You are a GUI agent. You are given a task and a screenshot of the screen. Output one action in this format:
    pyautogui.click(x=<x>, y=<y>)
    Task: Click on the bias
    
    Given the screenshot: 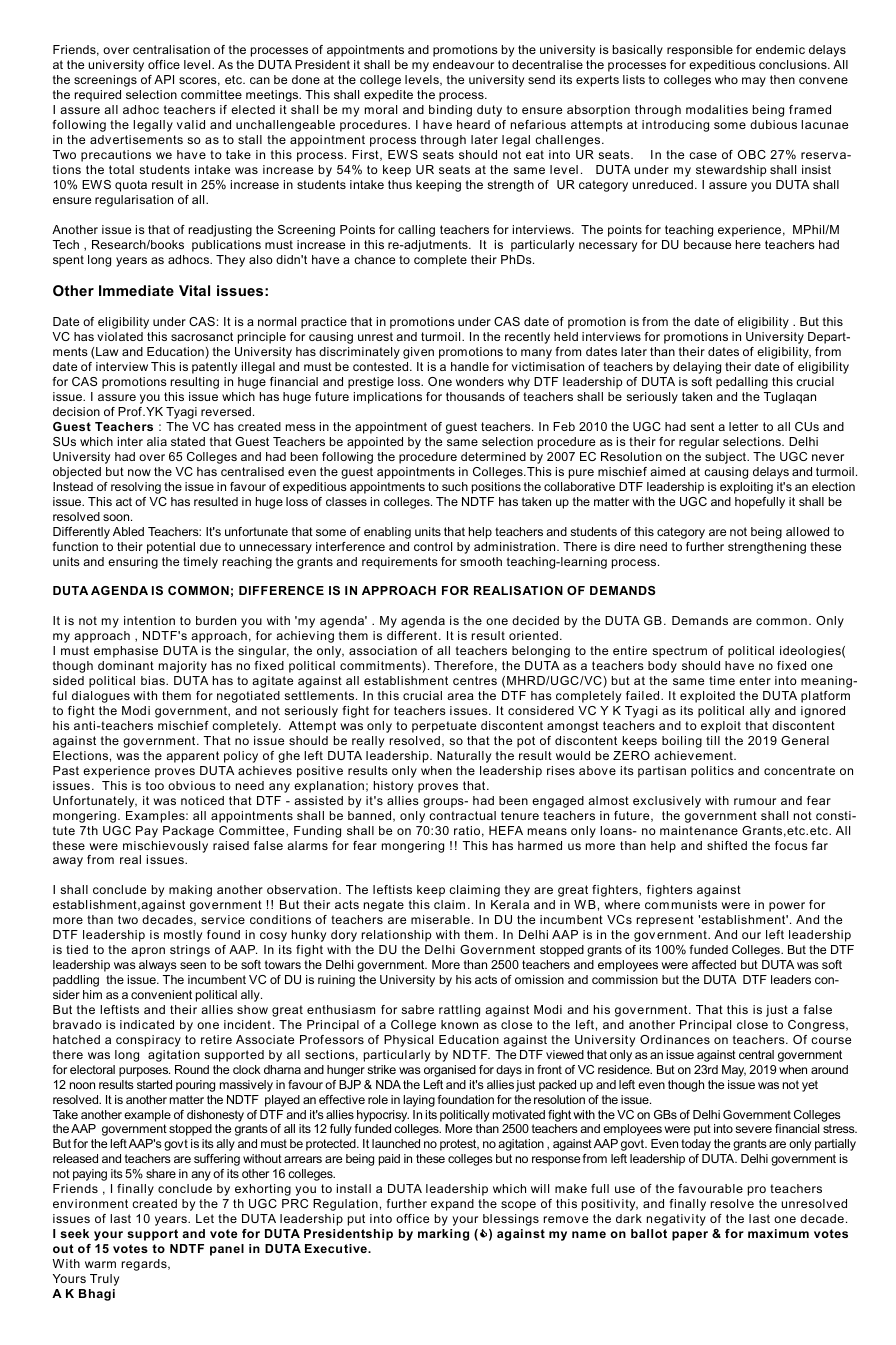 What is the action you would take?
    pyautogui.click(x=154, y=680)
